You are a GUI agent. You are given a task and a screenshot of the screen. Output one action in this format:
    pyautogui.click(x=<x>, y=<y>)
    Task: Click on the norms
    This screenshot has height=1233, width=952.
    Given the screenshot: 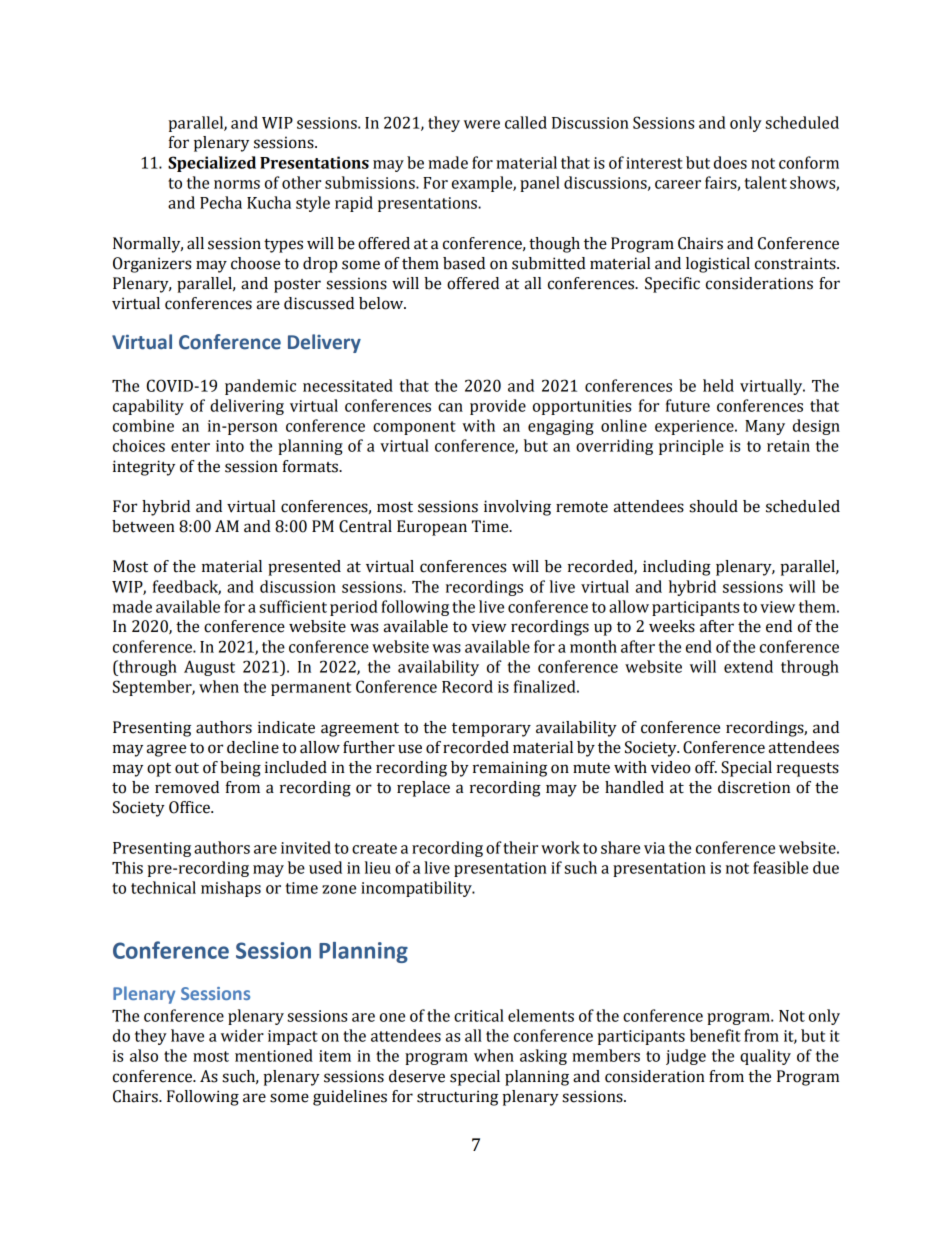 What is the action you would take?
    pyautogui.click(x=237, y=184)
